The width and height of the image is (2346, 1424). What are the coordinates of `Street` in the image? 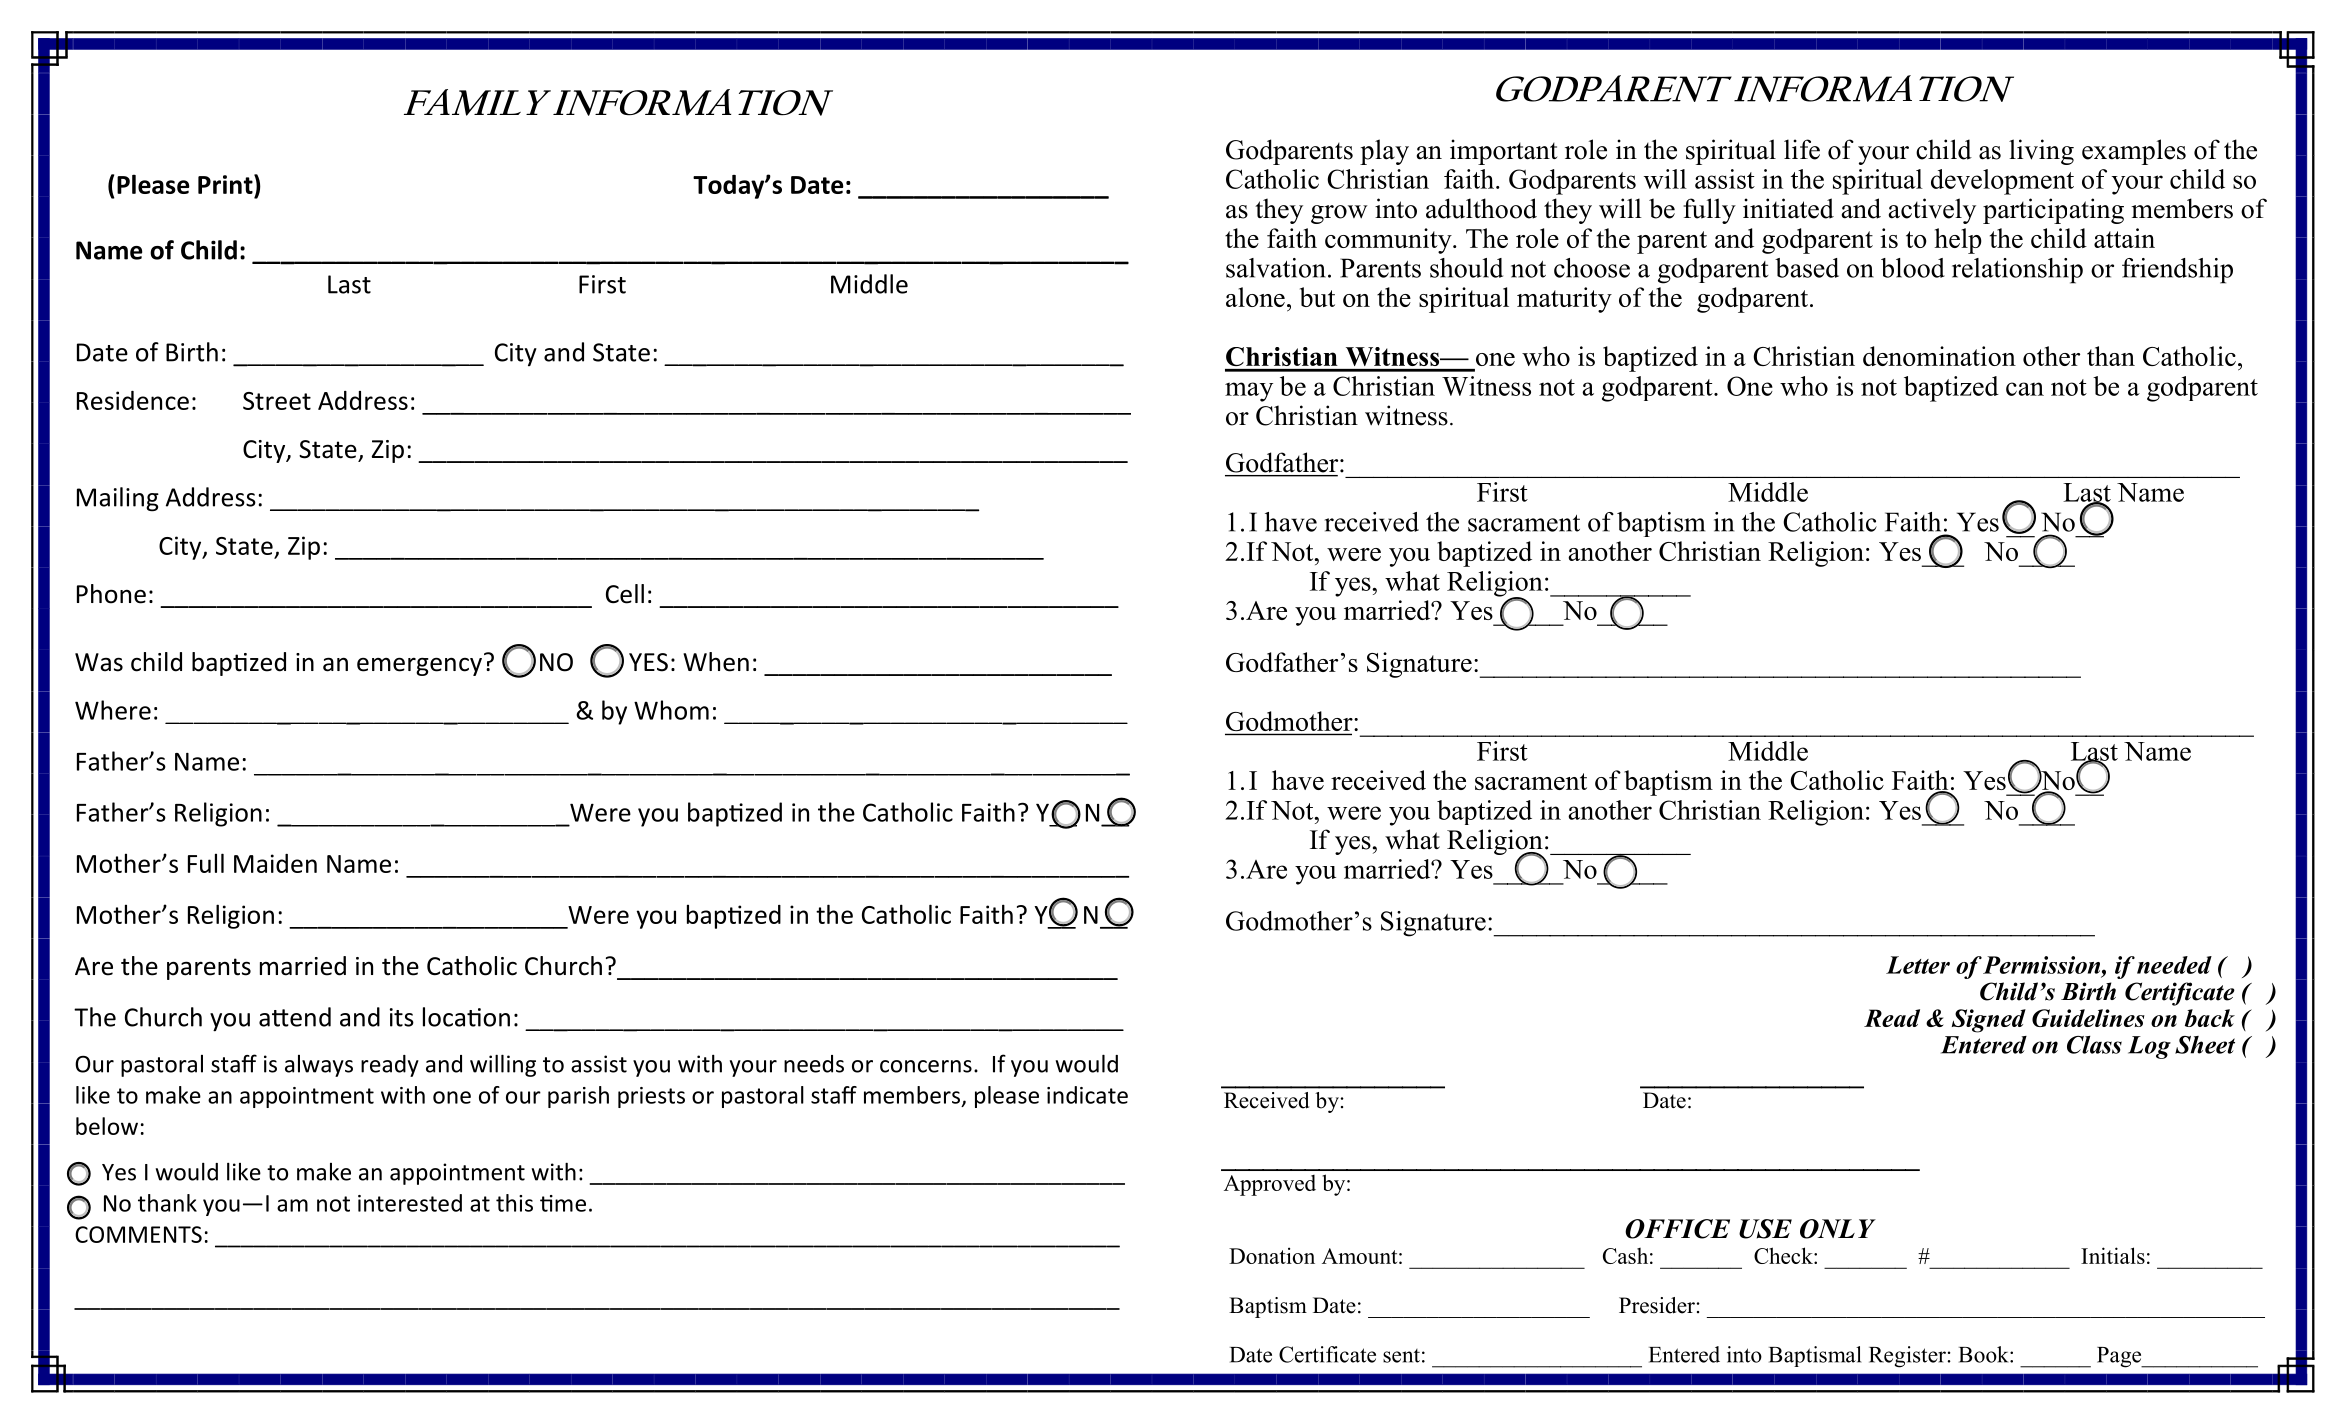 It's located at (277, 401).
